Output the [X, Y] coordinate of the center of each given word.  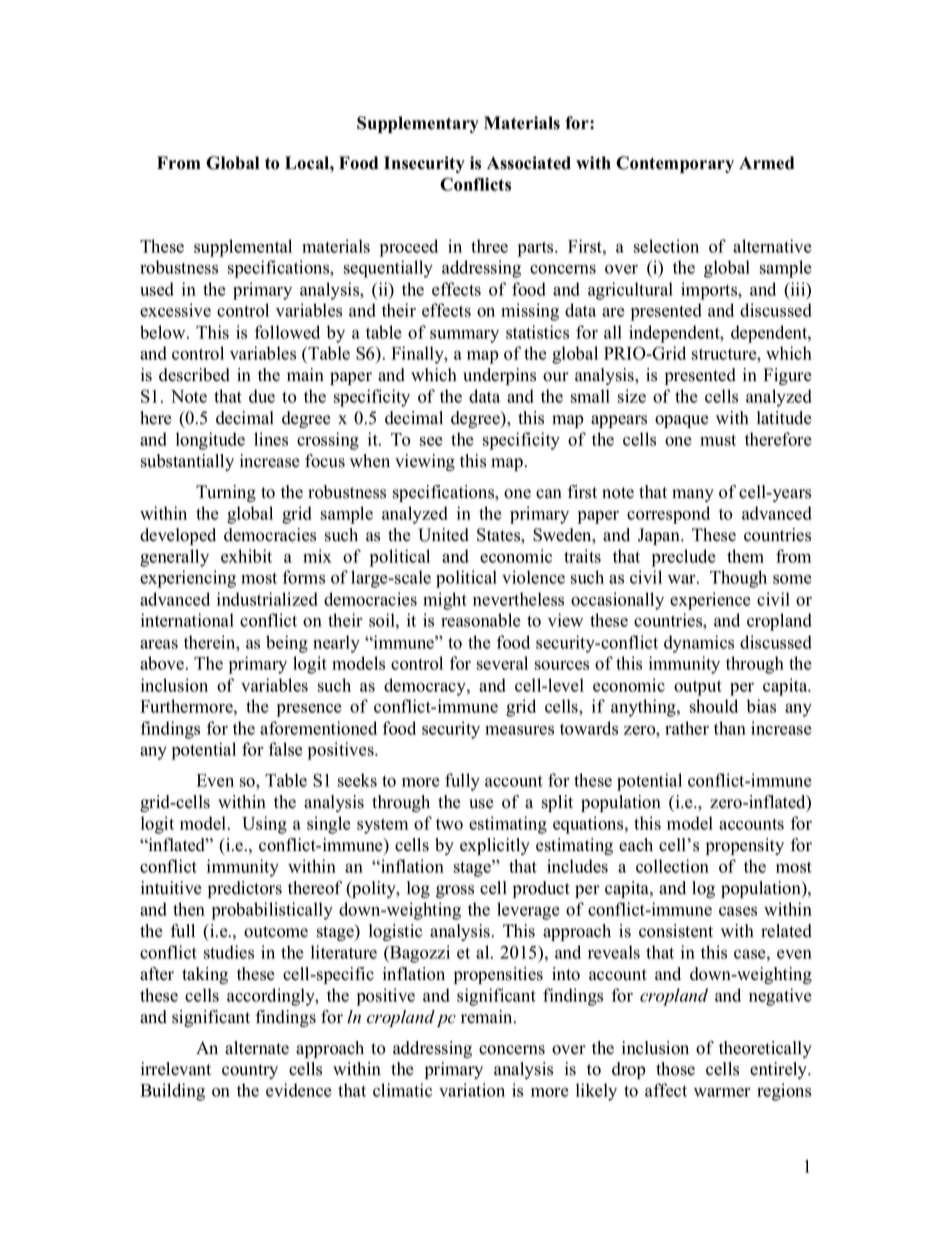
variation [472, 1090]
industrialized [267, 599]
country [250, 1071]
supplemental [243, 248]
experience [710, 601]
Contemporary [675, 164]
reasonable [481, 620]
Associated [529, 163]
